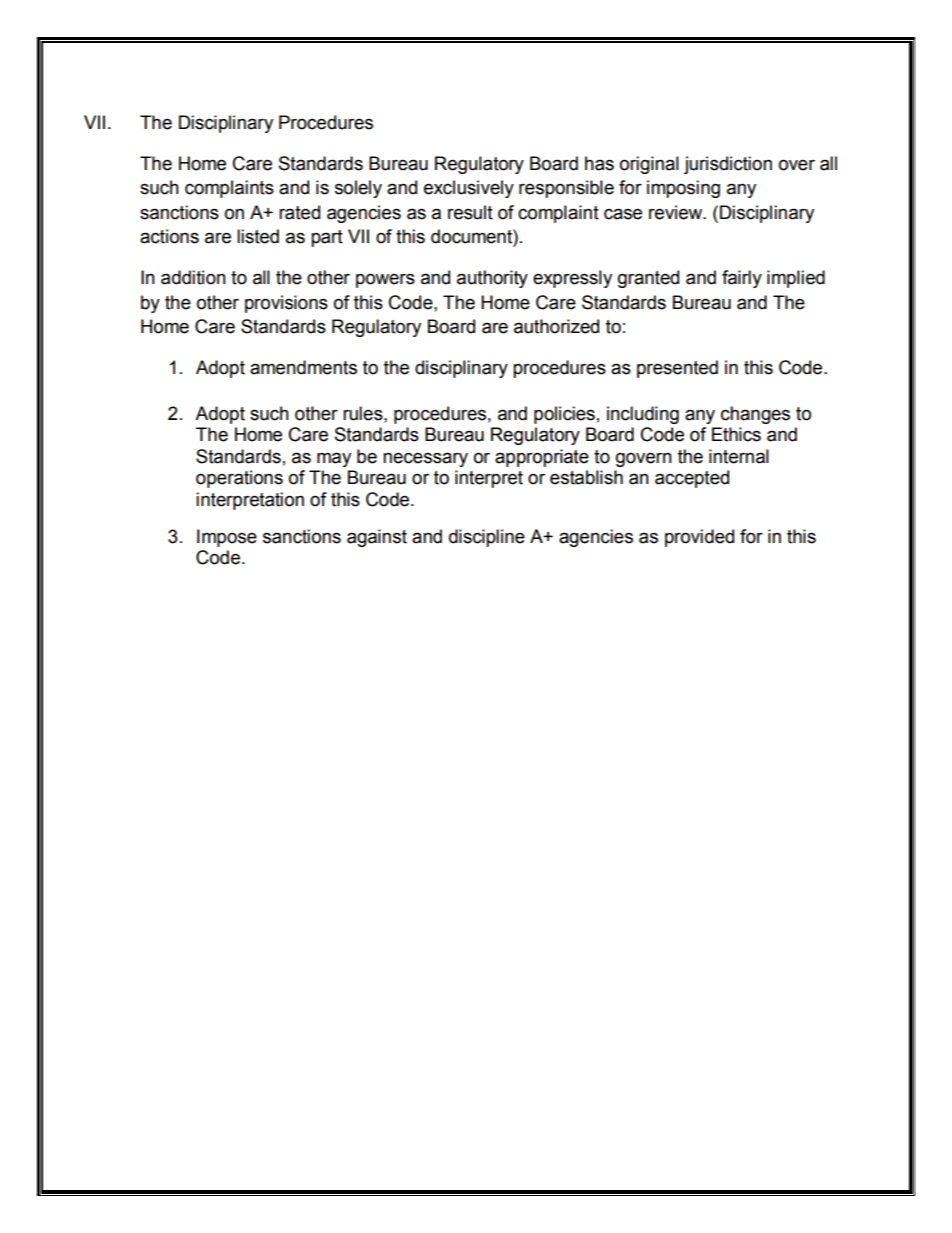 The image size is (952, 1233). What do you see at coordinates (469, 189) in the document?
I see `exclusively` at bounding box center [469, 189].
